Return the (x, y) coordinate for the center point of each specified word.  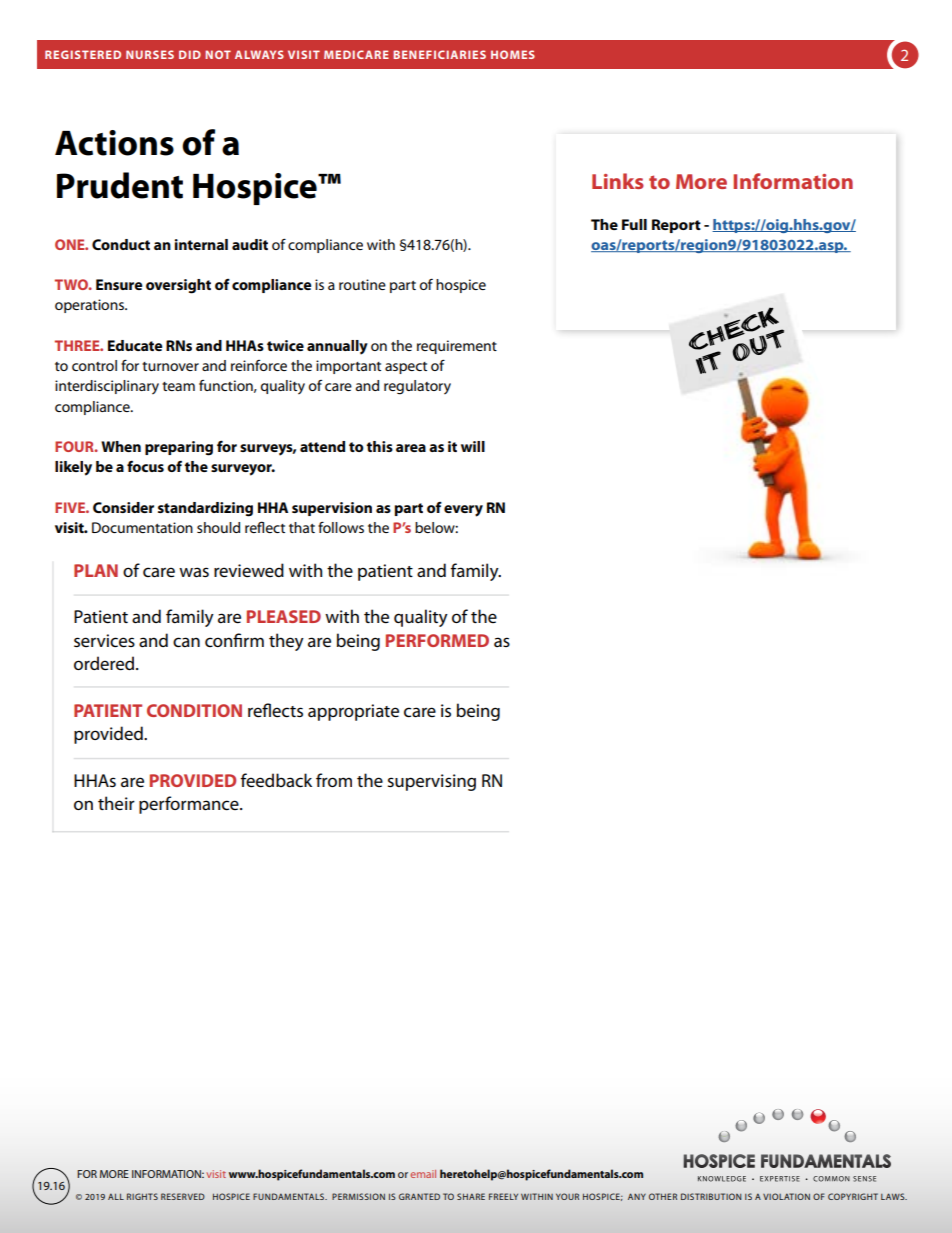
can (186, 642)
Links (618, 181)
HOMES (513, 54)
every (463, 511)
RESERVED (183, 1196)
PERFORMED (437, 640)
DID (190, 54)
